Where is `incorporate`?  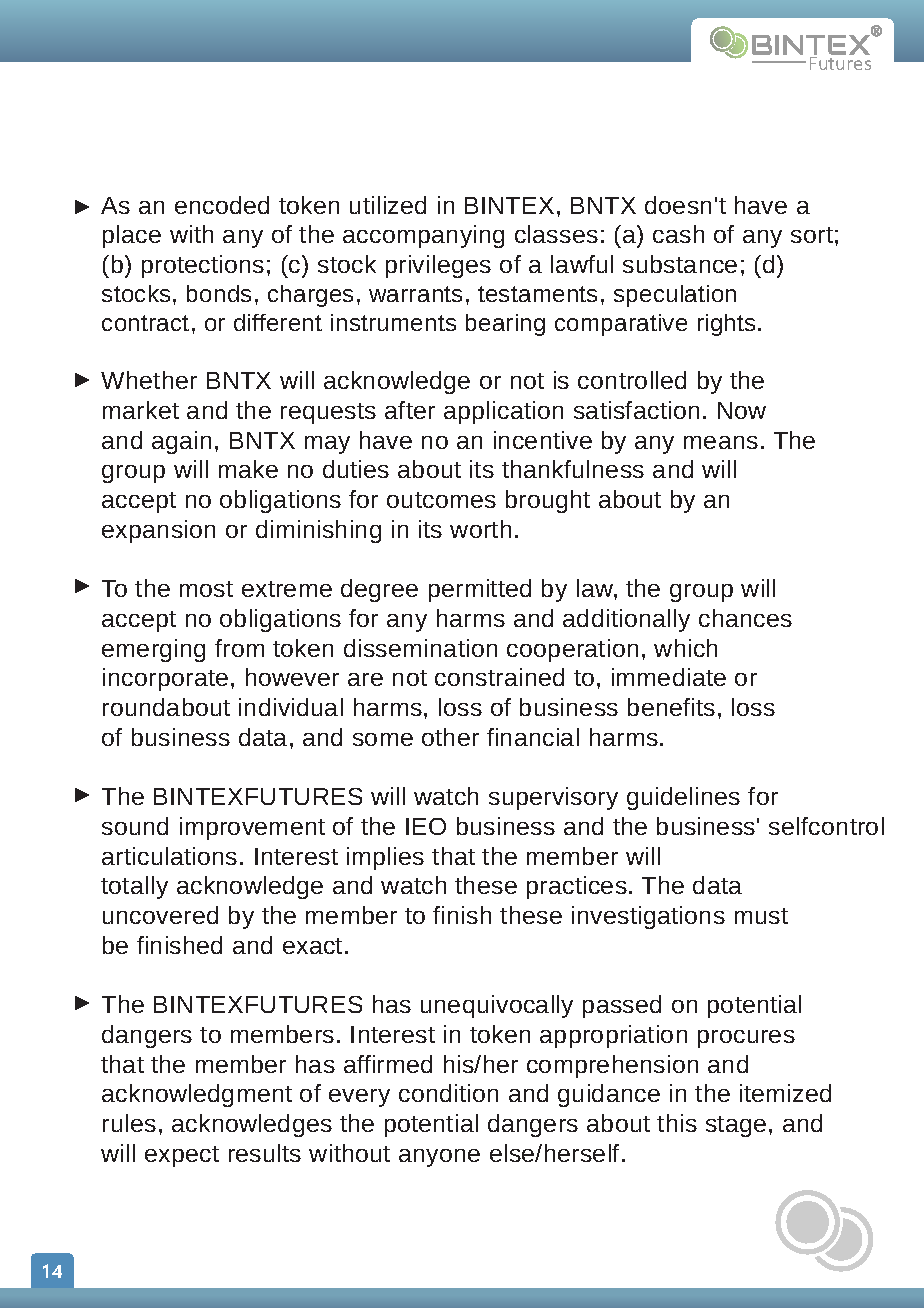
incorporate is located at coordinates (165, 679).
